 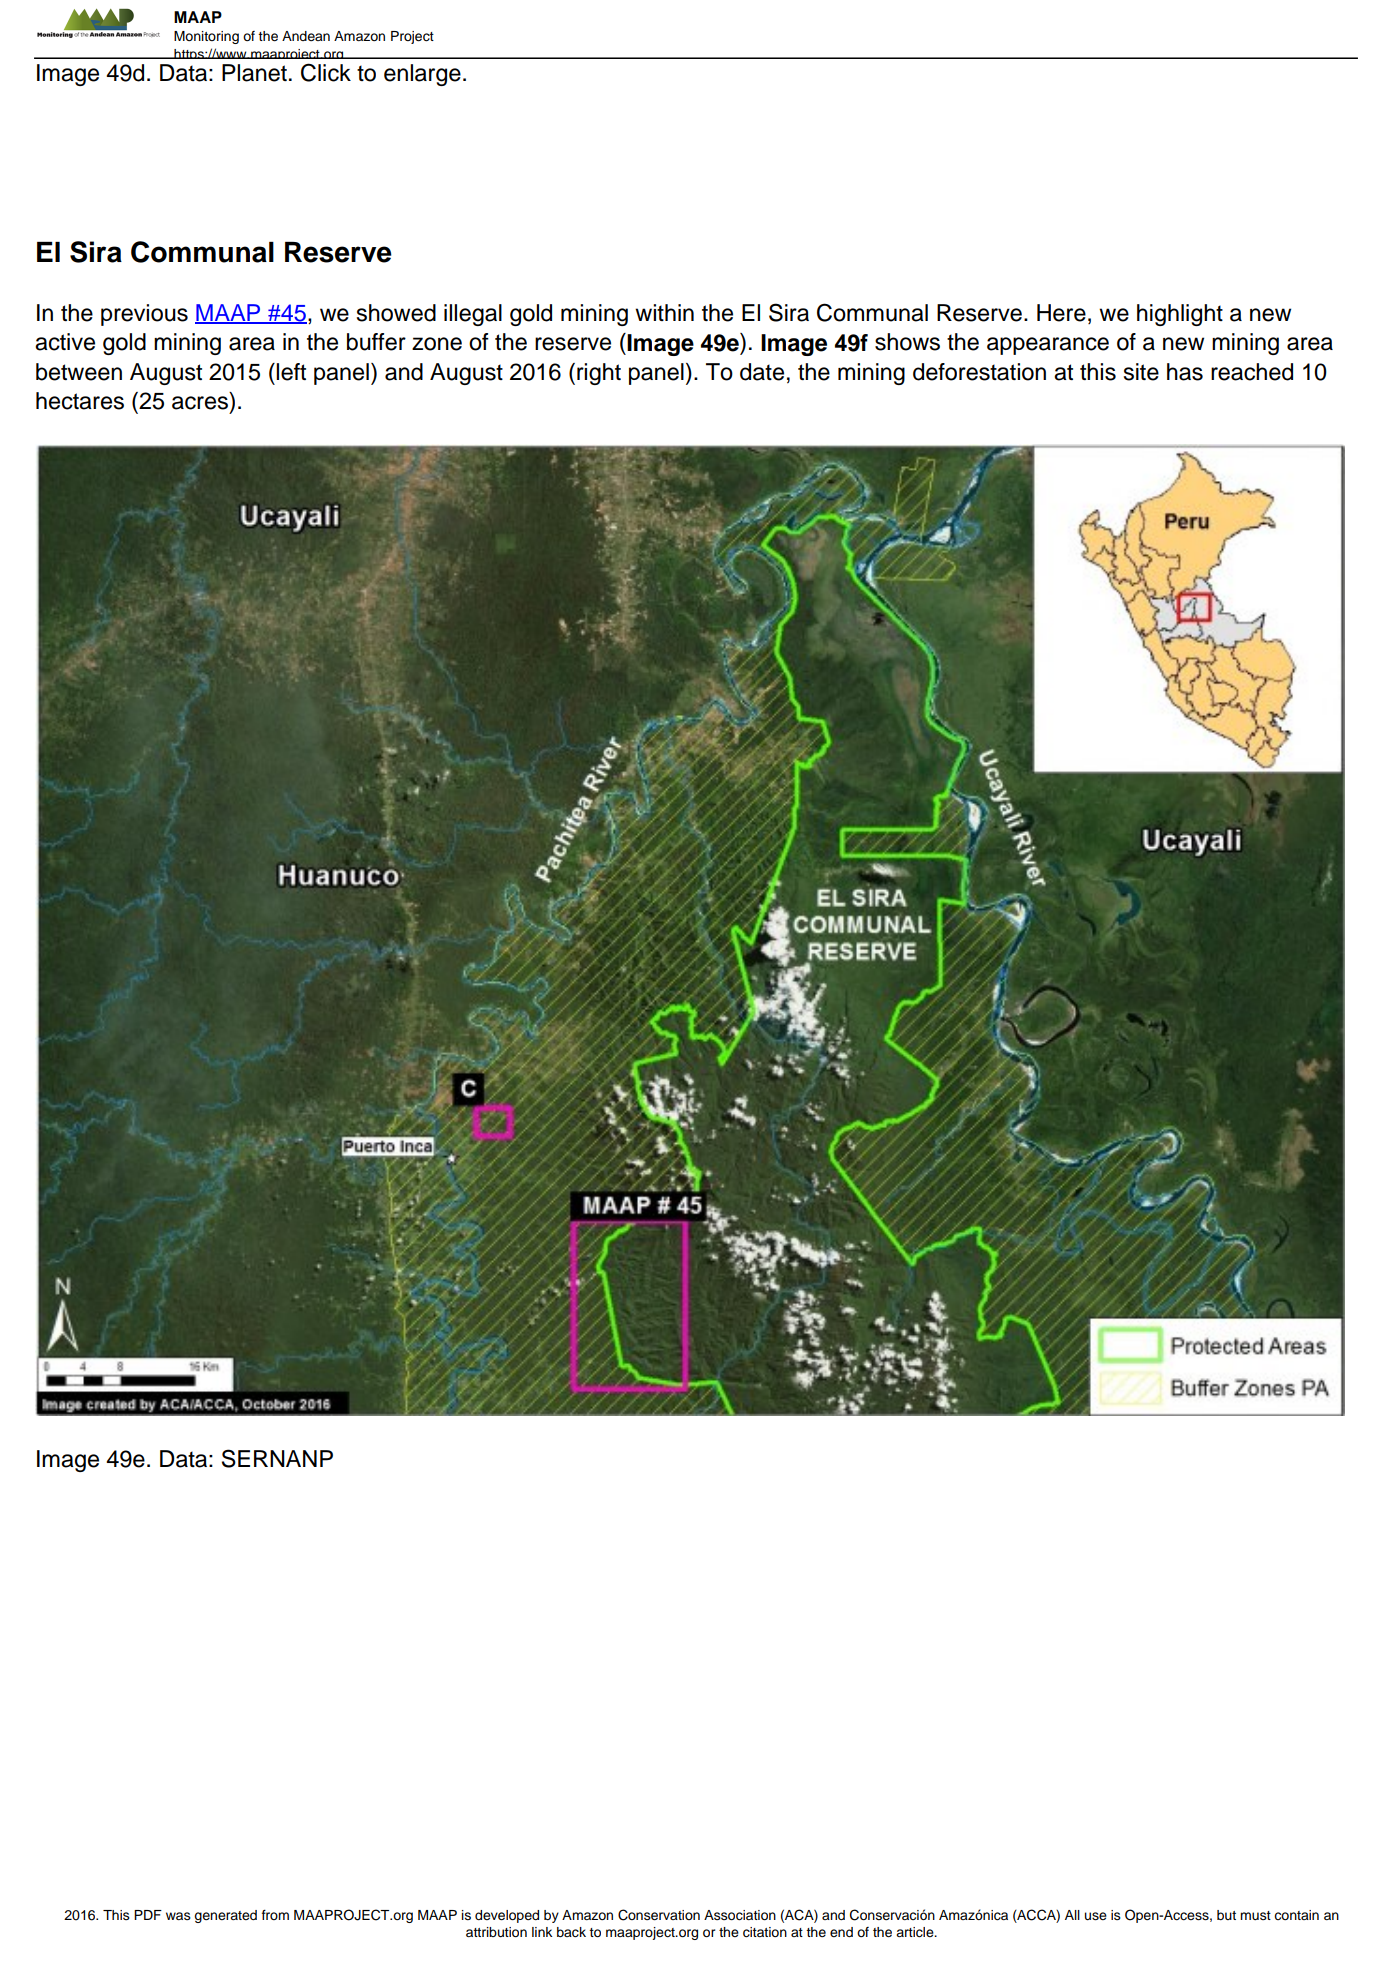 What do you see at coordinates (1141, 372) in the screenshot?
I see `site` at bounding box center [1141, 372].
